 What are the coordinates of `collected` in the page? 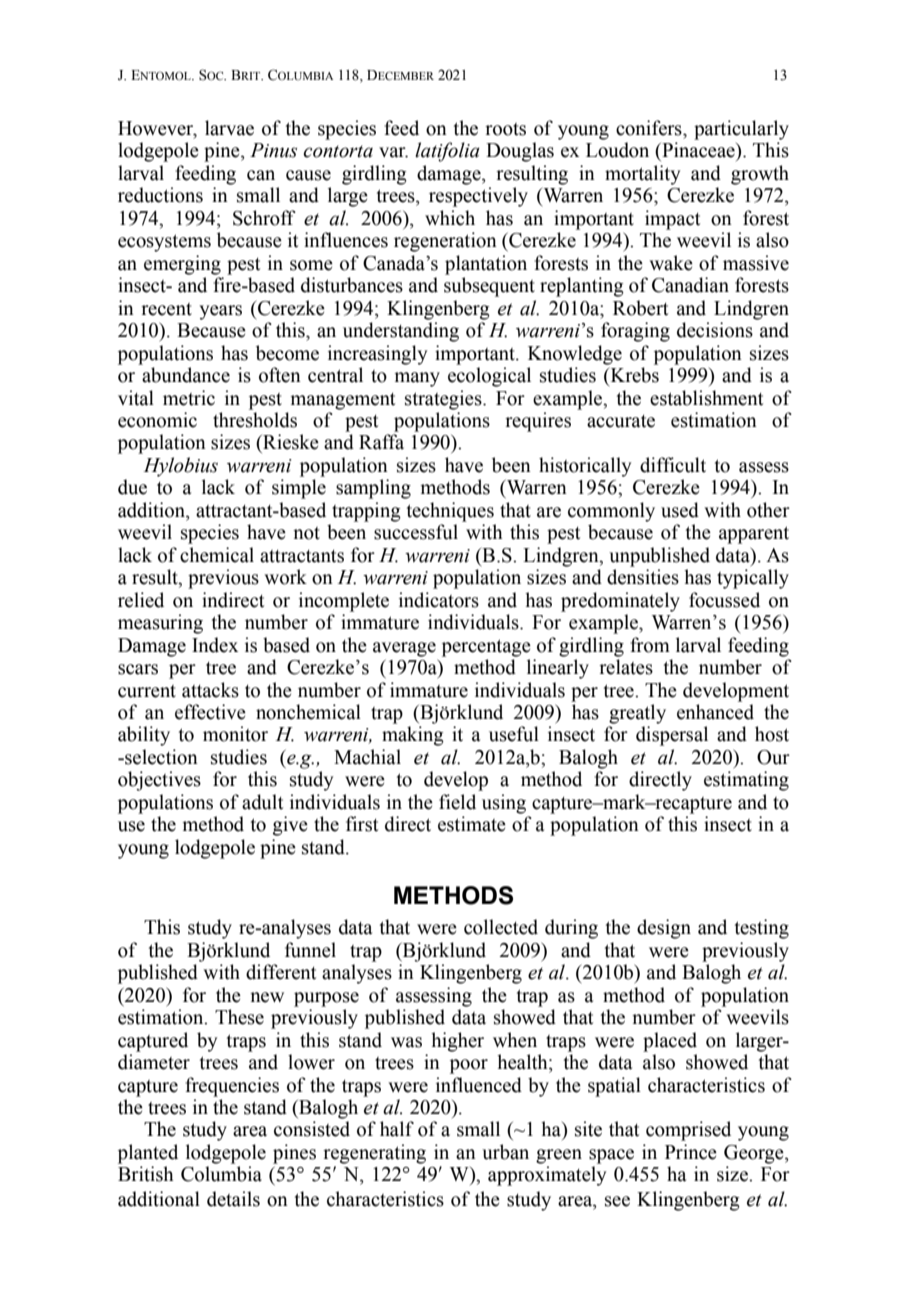 It's located at (501, 927).
